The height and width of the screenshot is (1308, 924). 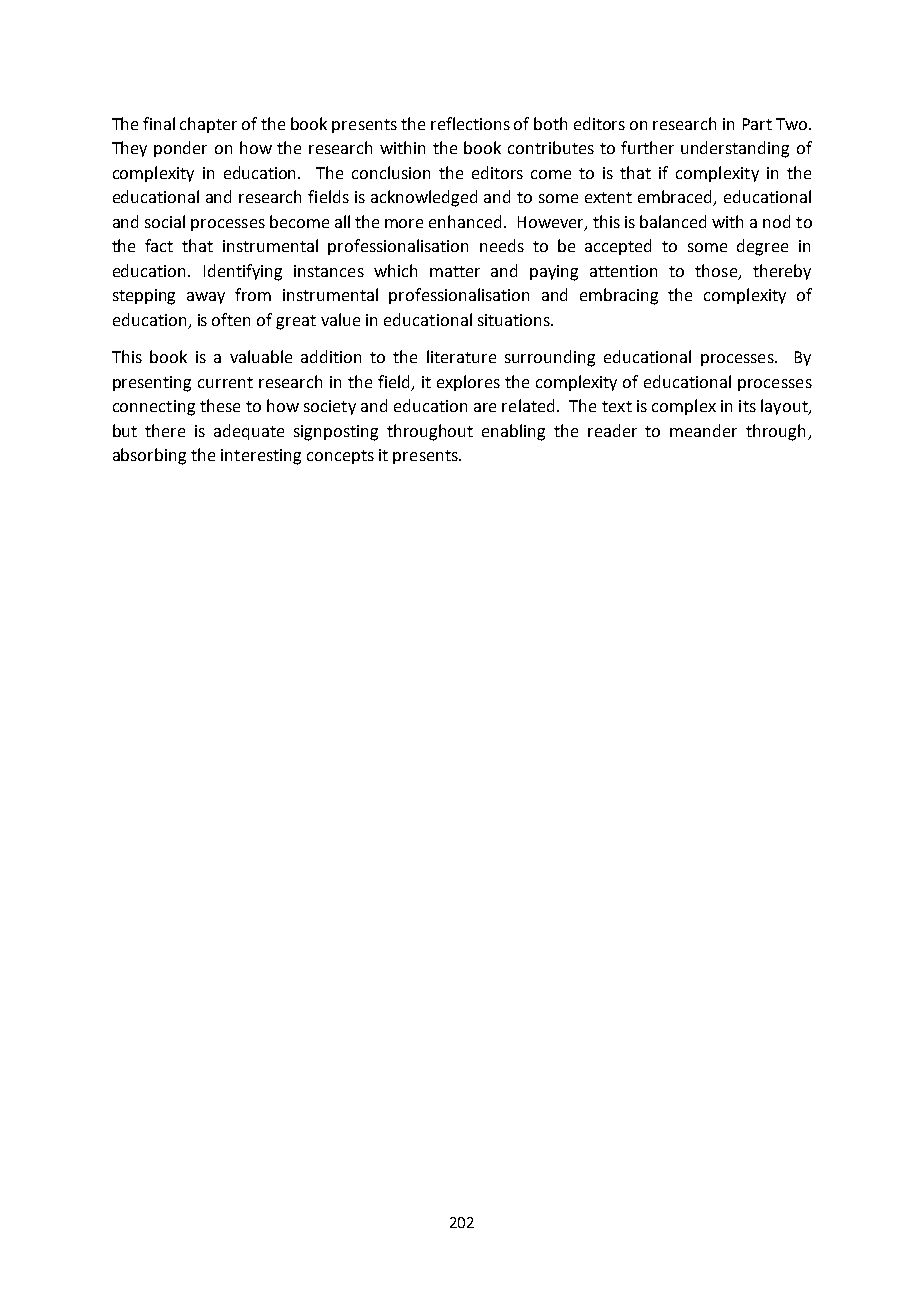 What do you see at coordinates (261, 457) in the screenshot?
I see `interesting` at bounding box center [261, 457].
